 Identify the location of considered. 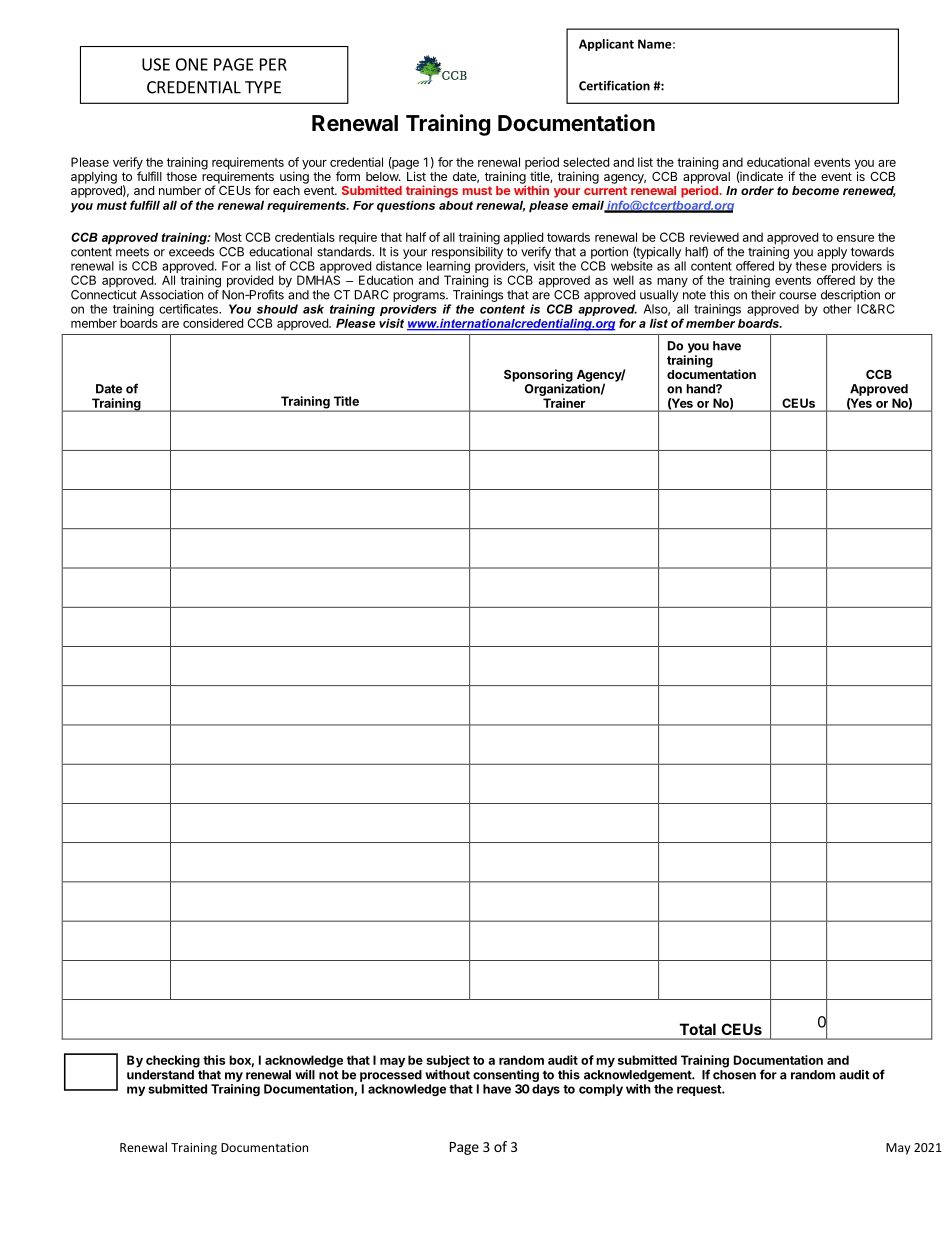
(213, 323).
